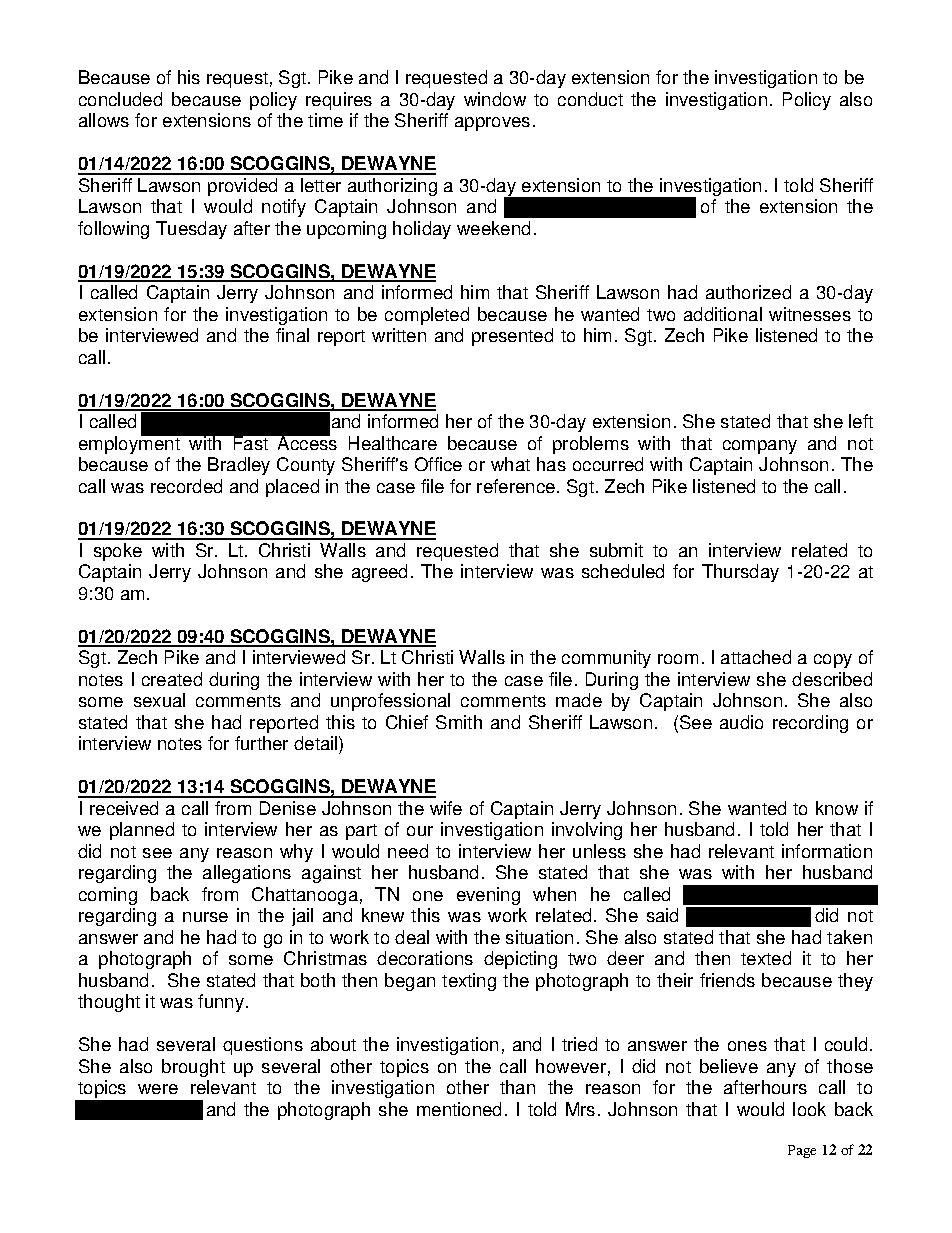  I want to click on approves, so click(492, 124).
